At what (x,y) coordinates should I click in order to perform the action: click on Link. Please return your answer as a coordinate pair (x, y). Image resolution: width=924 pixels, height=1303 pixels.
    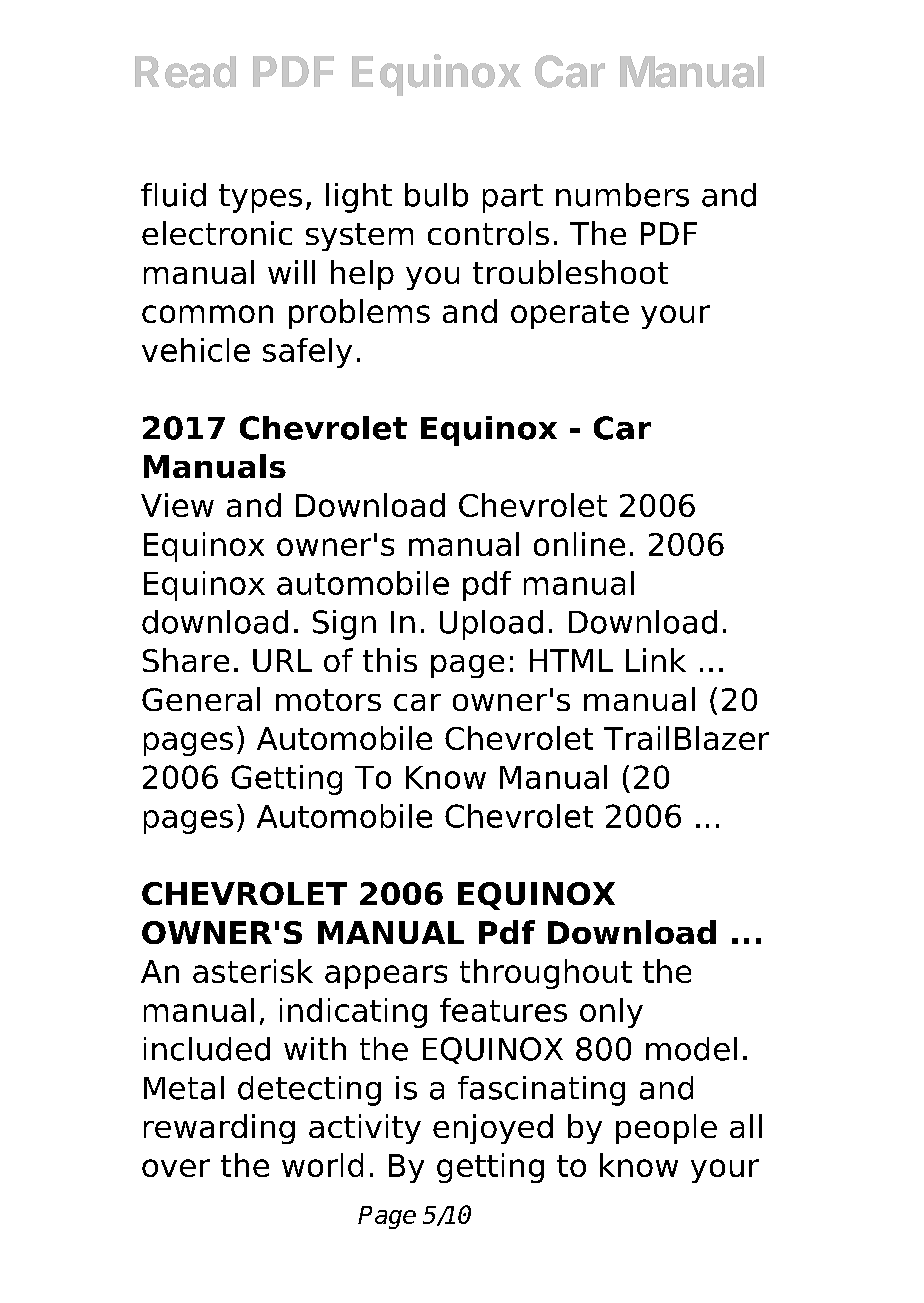
    Looking at the image, I should click on (656, 660).
